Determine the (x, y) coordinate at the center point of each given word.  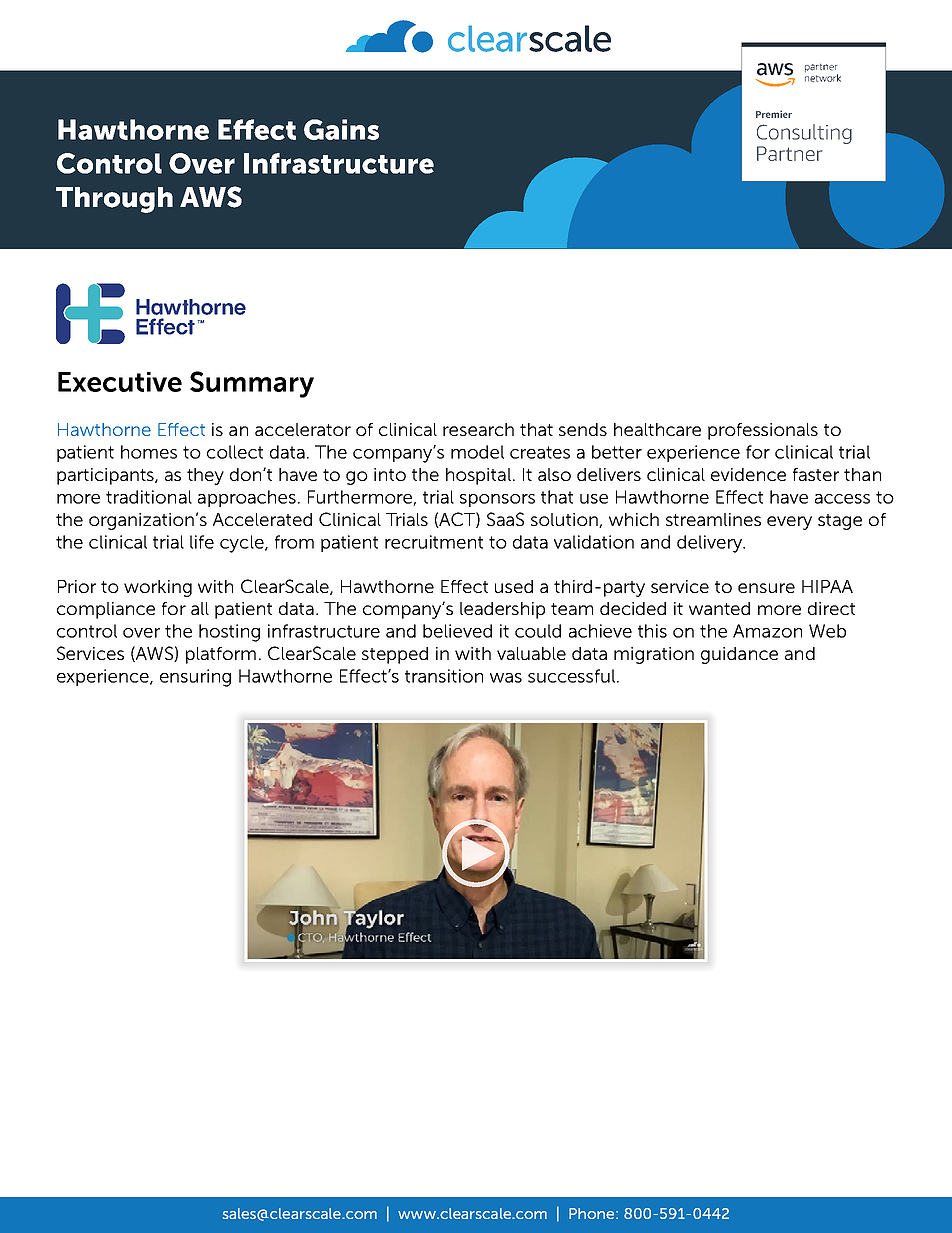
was (506, 678)
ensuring (195, 678)
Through (114, 200)
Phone (593, 1213)
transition (444, 676)
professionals (763, 431)
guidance (739, 655)
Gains (341, 129)
